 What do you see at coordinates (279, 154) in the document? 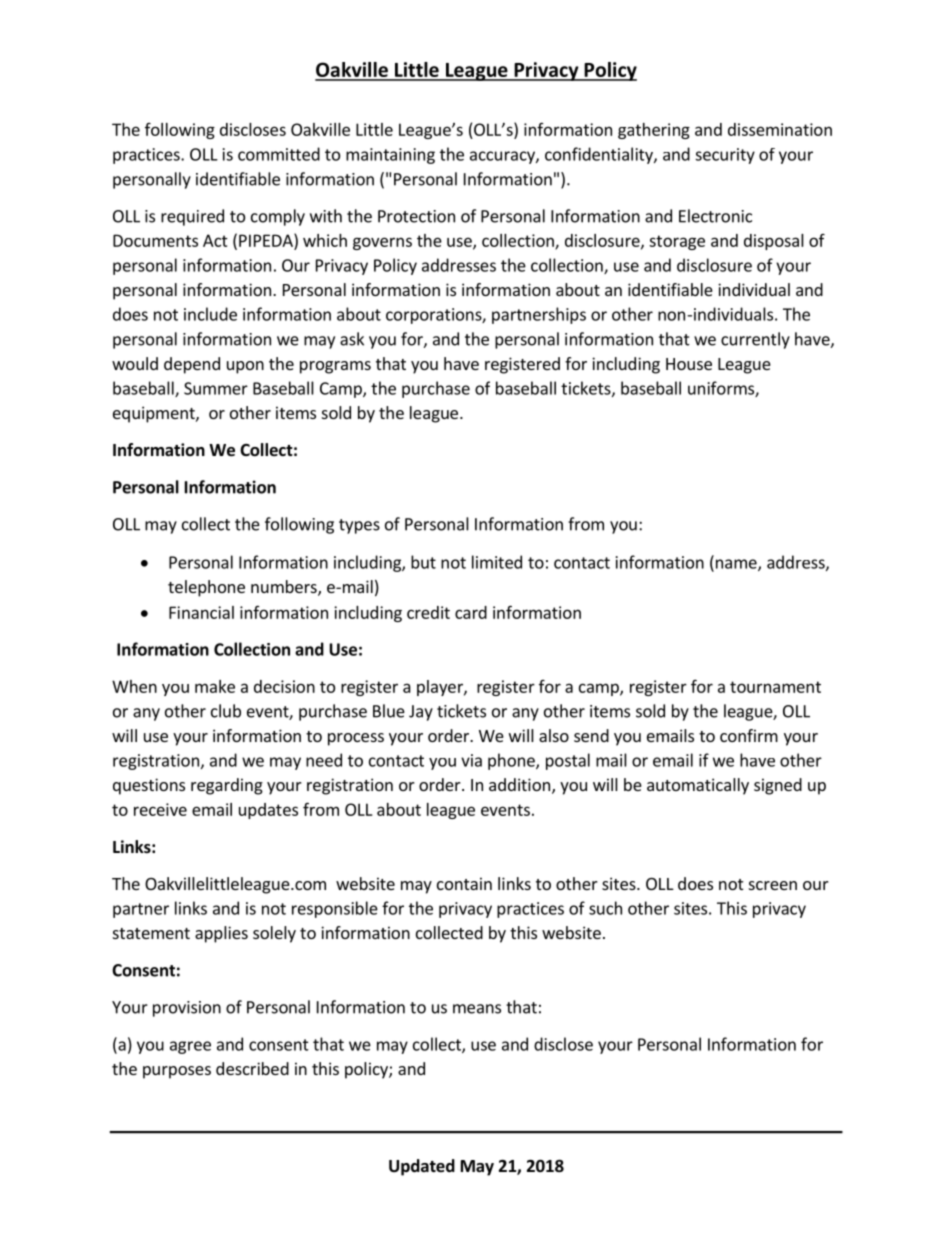
I see `committed` at bounding box center [279, 154].
